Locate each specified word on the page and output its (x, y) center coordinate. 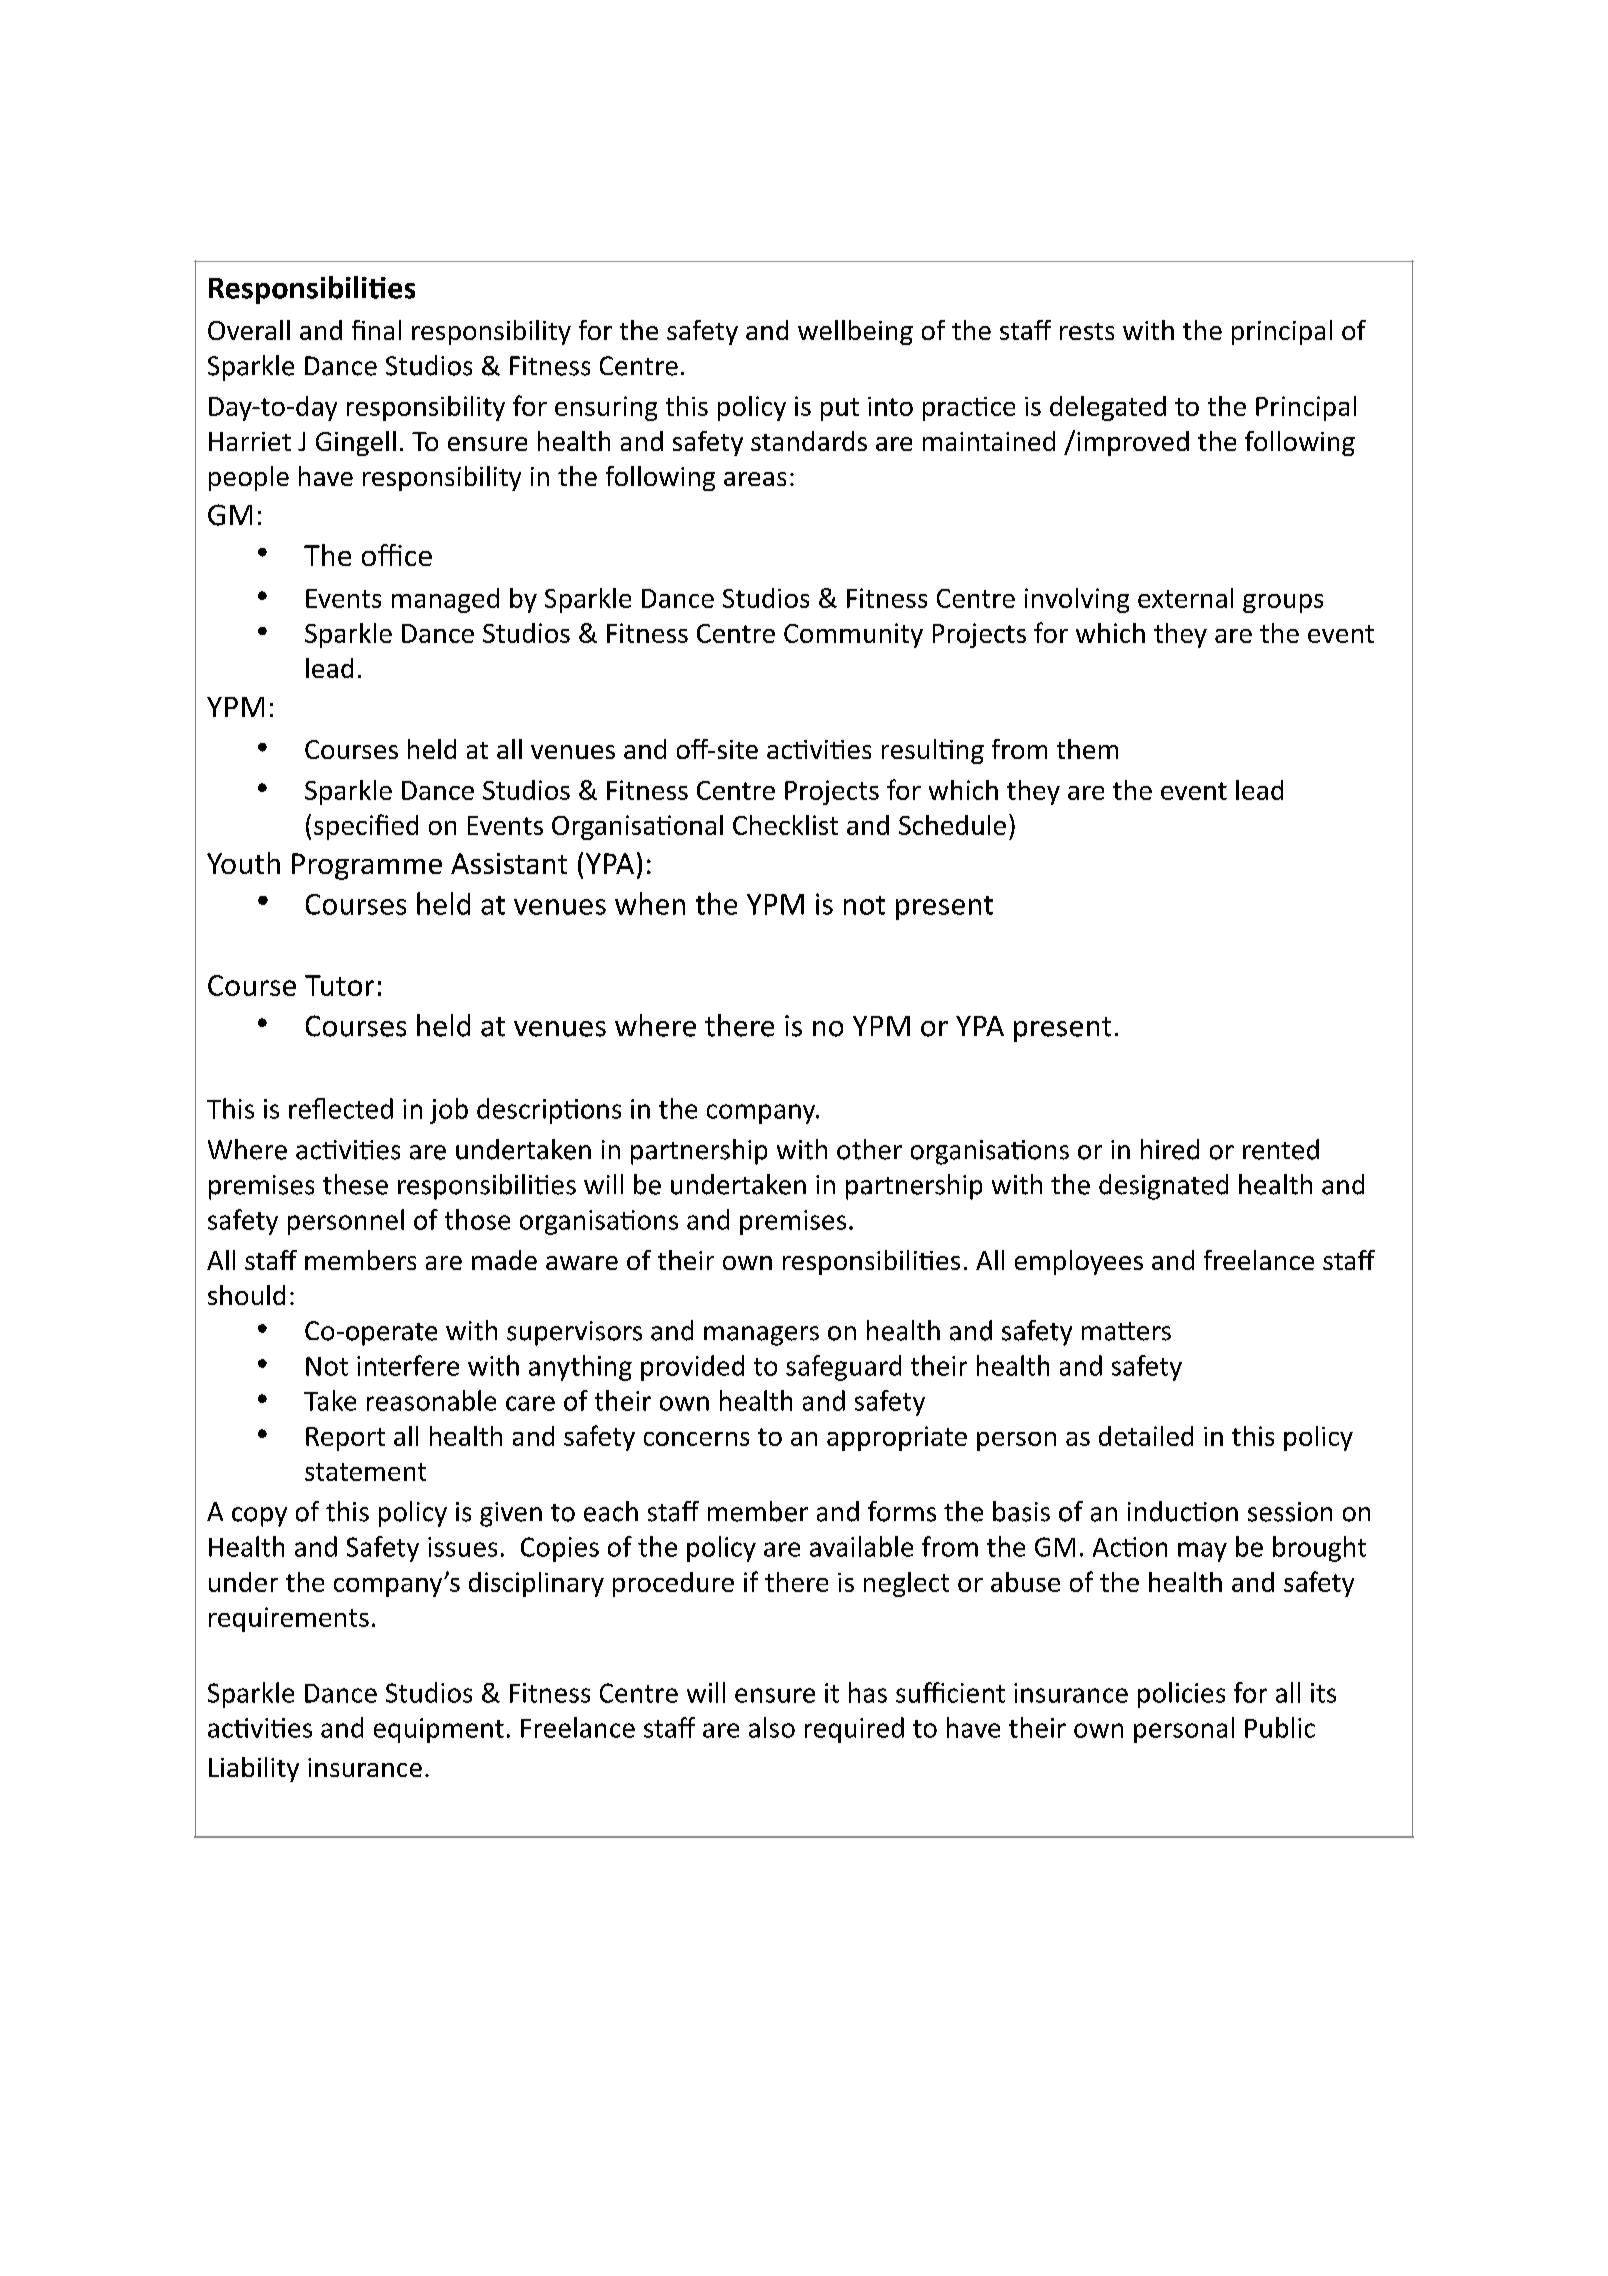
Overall (249, 330)
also (772, 1727)
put (840, 409)
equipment (439, 1730)
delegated (1108, 408)
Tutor (339, 985)
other (869, 1149)
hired (1170, 1149)
